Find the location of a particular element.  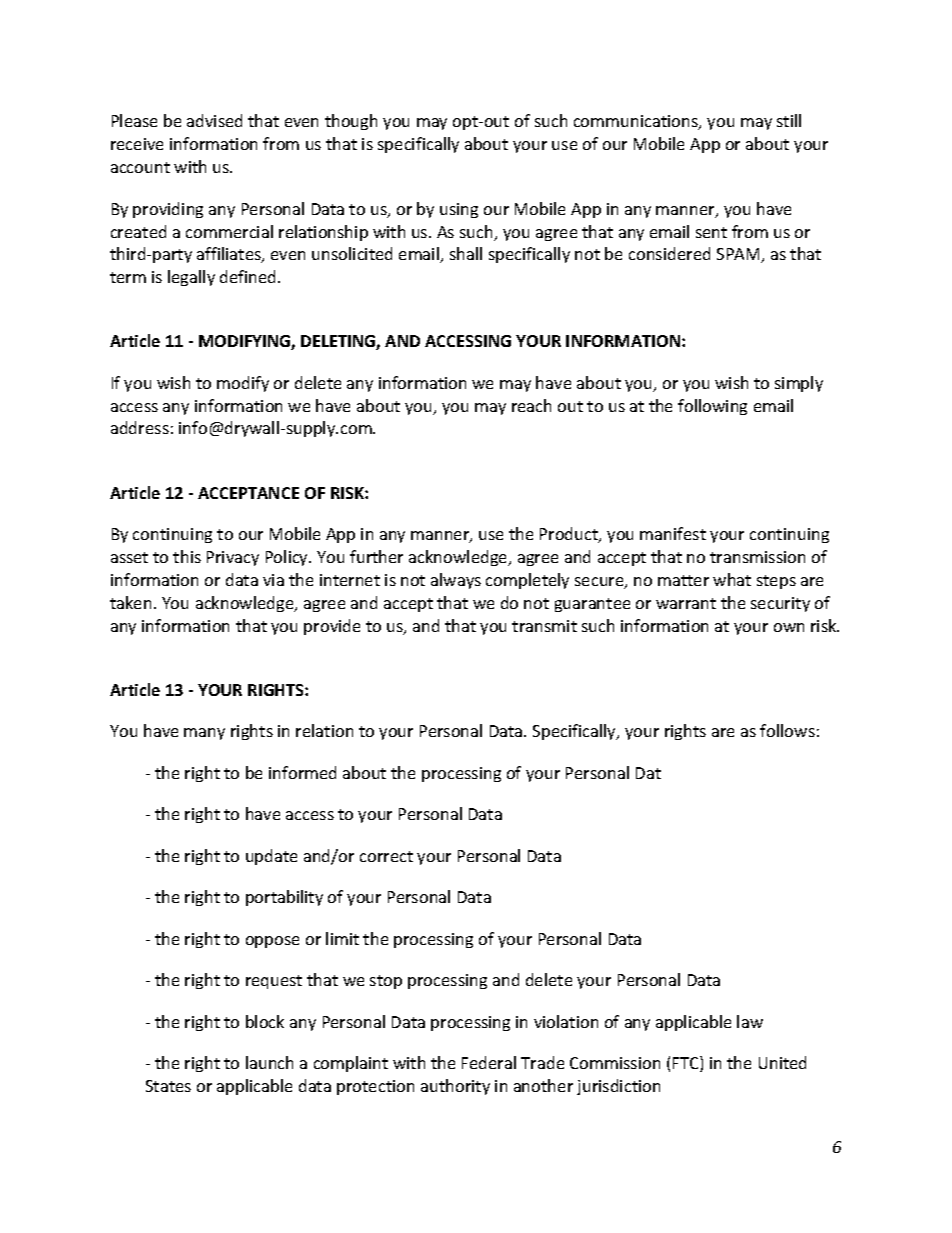

correct is located at coordinates (386, 856).
